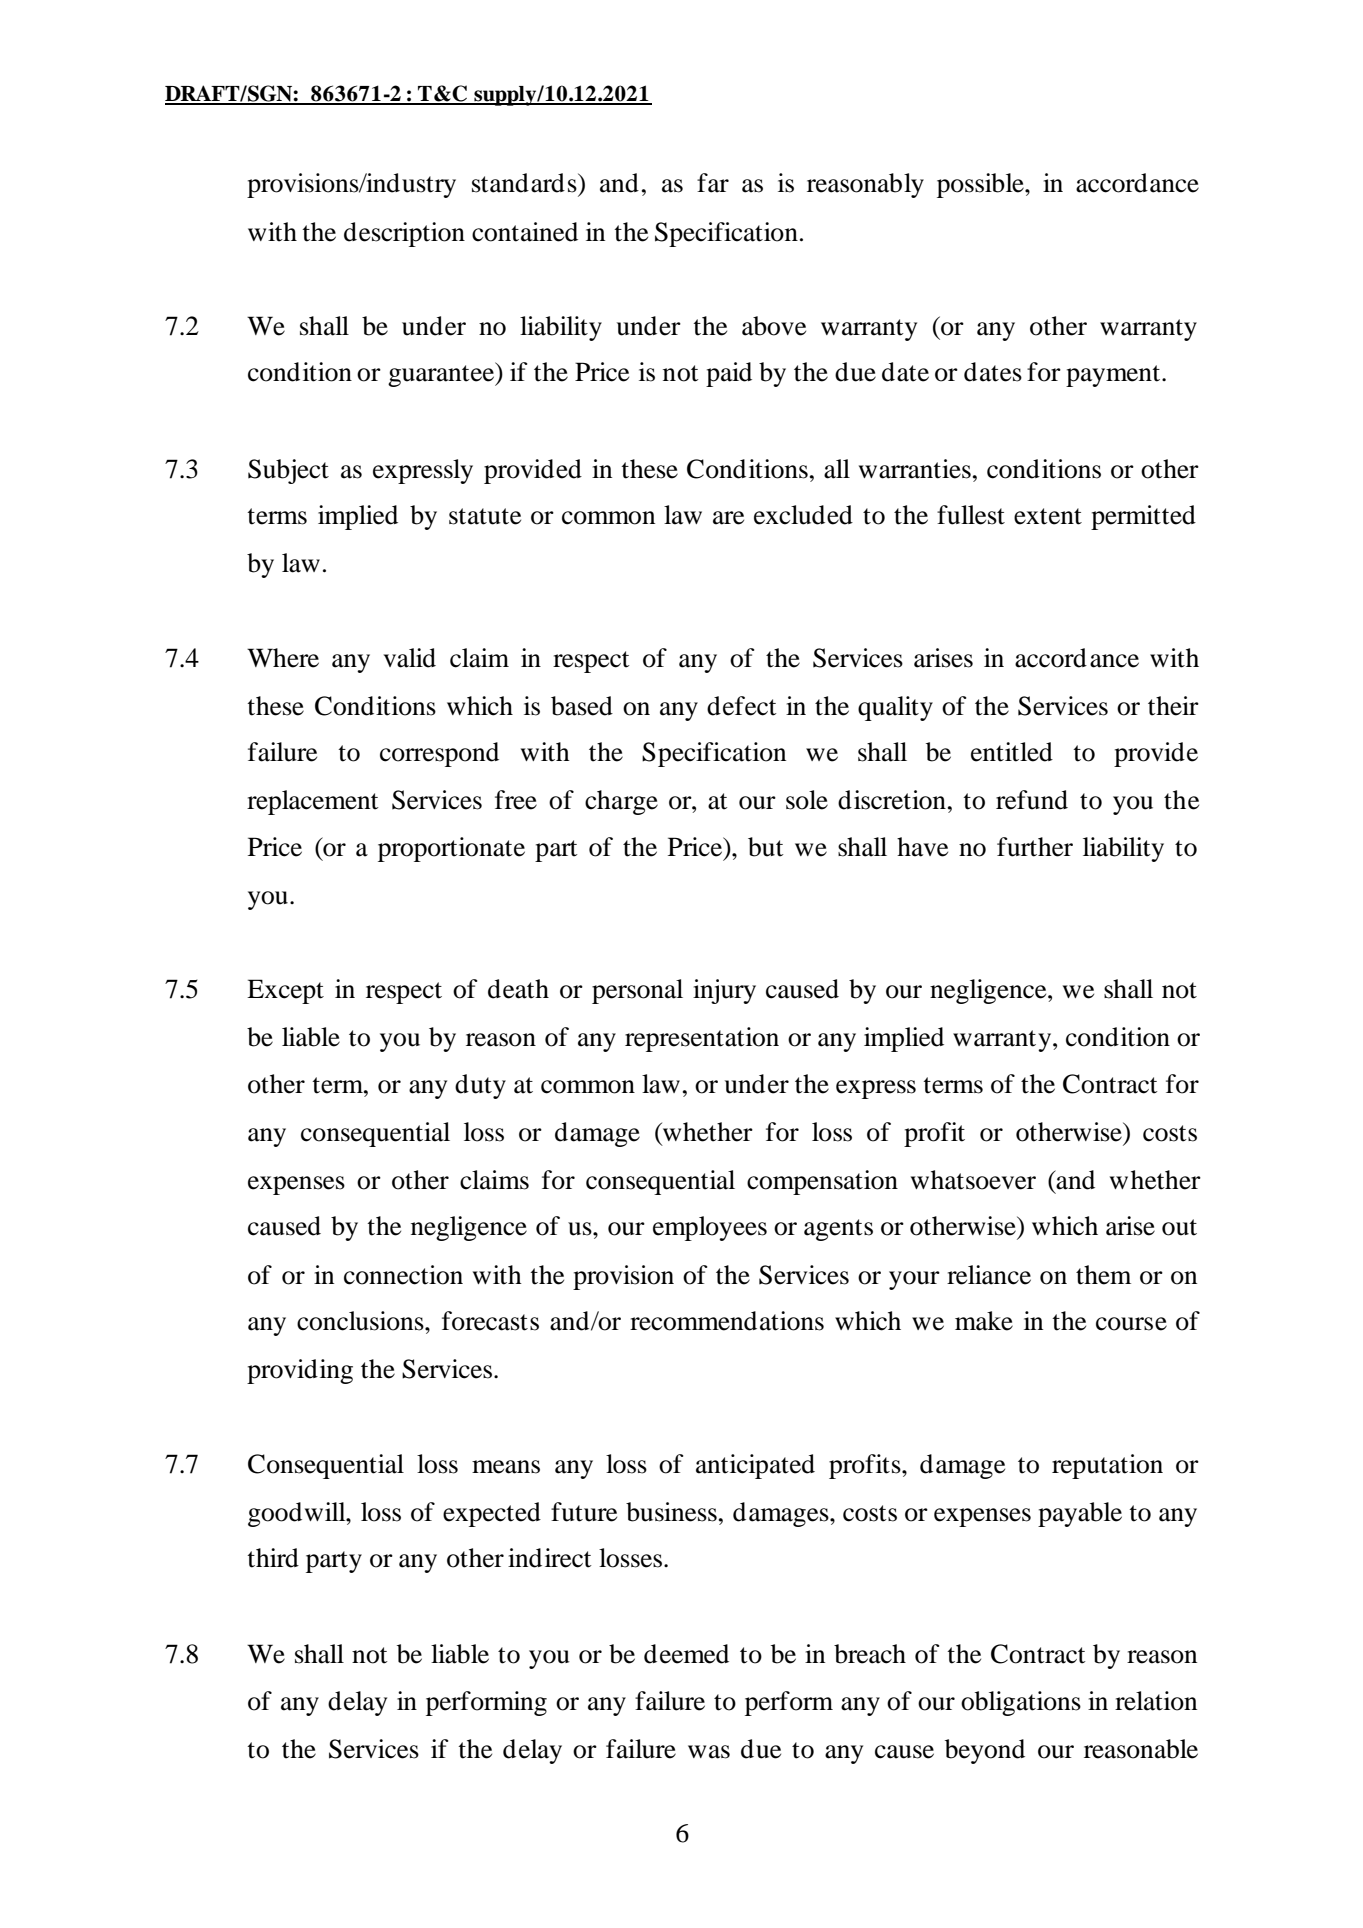  What do you see at coordinates (981, 185) in the image?
I see `possible` at bounding box center [981, 185].
